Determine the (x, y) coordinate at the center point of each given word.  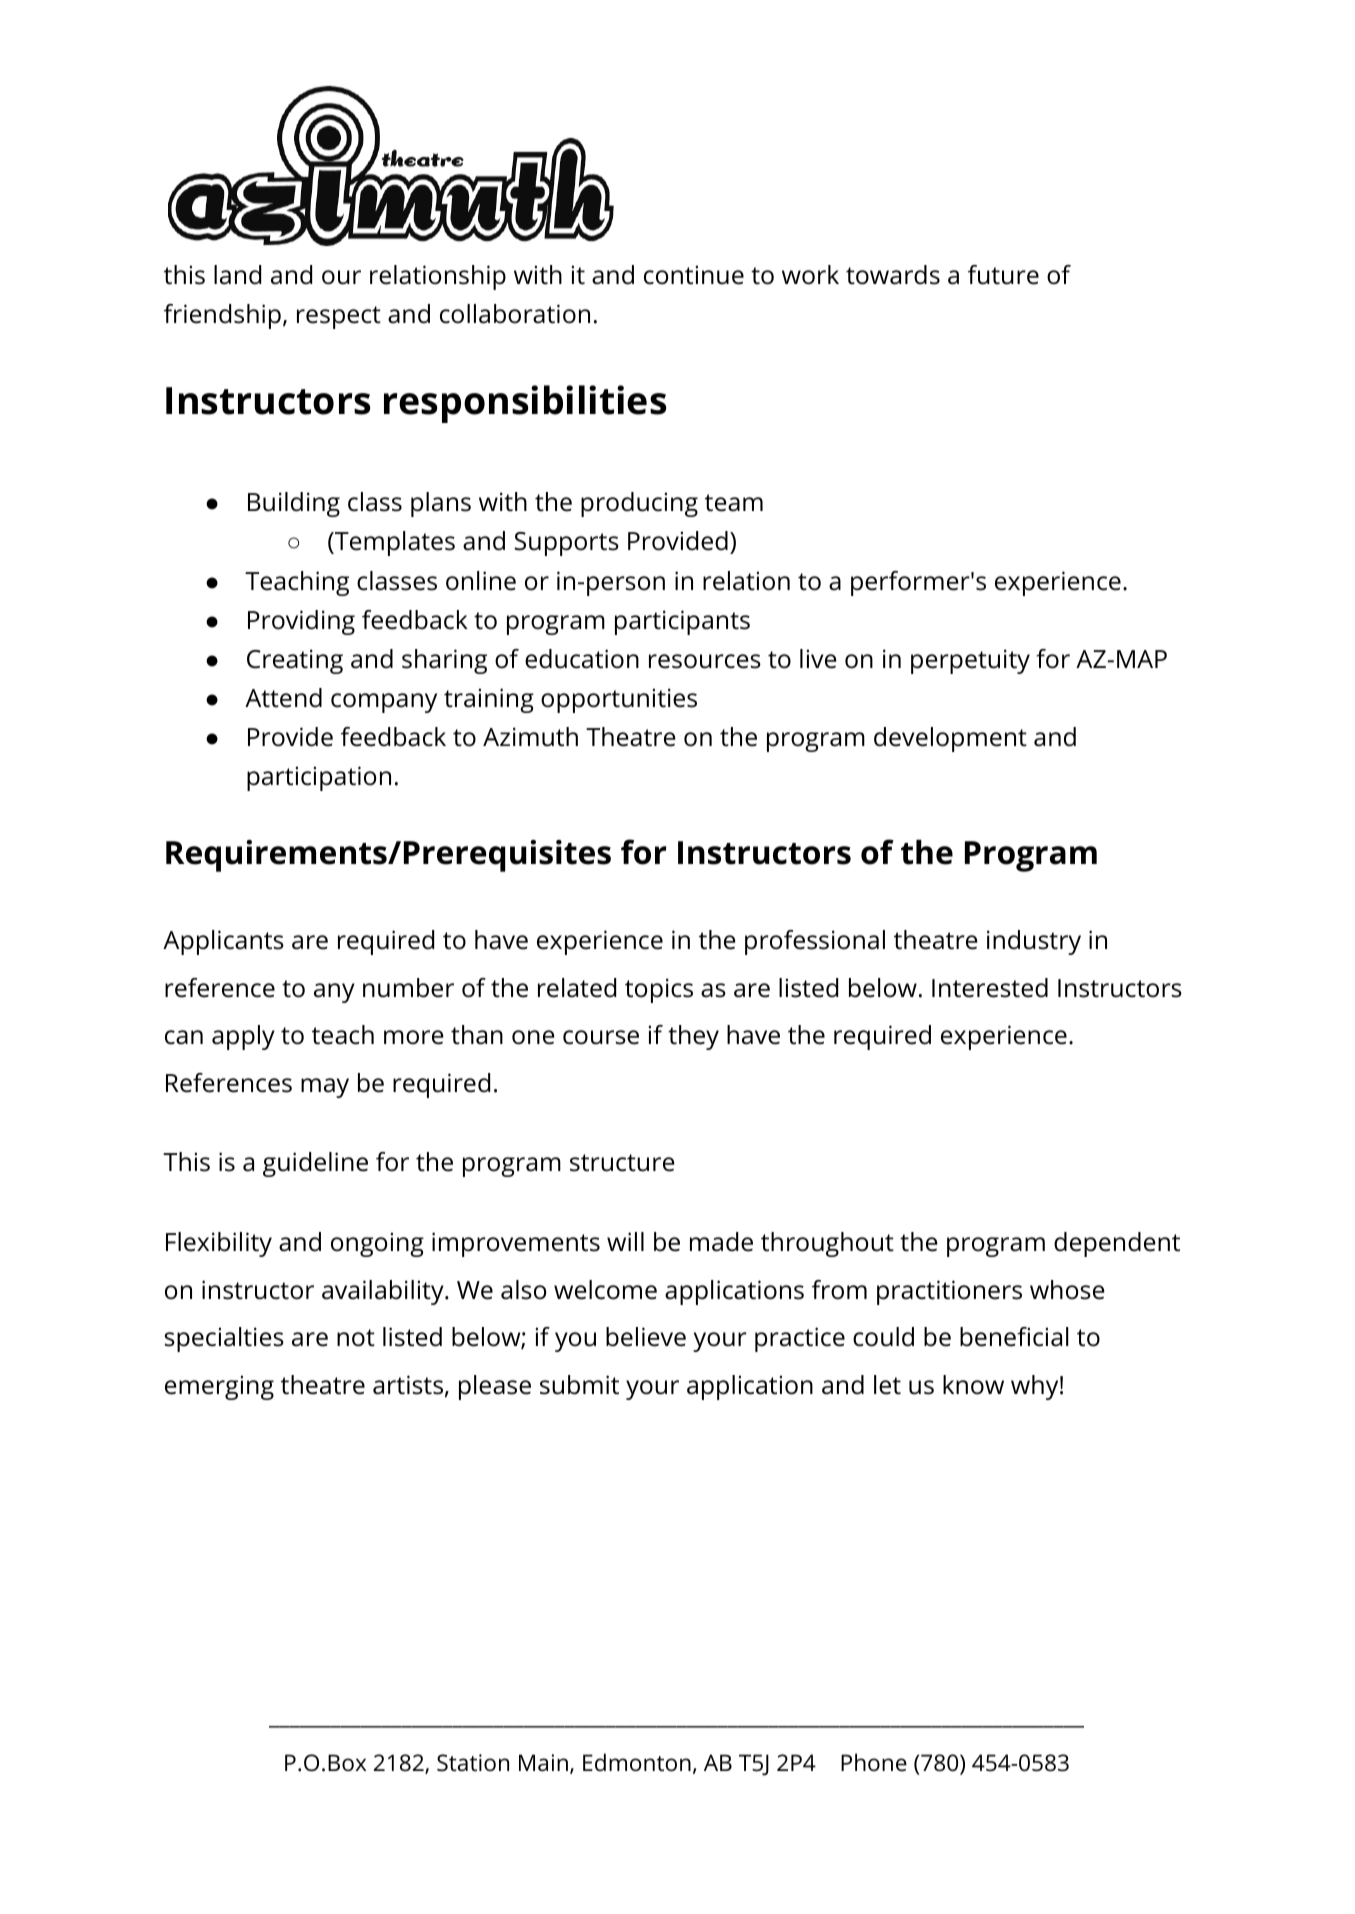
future (1003, 275)
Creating (295, 661)
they (693, 1037)
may (325, 1088)
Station (473, 1763)
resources (705, 661)
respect (339, 317)
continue (694, 275)
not (356, 1338)
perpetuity (970, 661)
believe (646, 1337)
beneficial (1014, 1337)
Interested (990, 988)
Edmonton (637, 1762)
